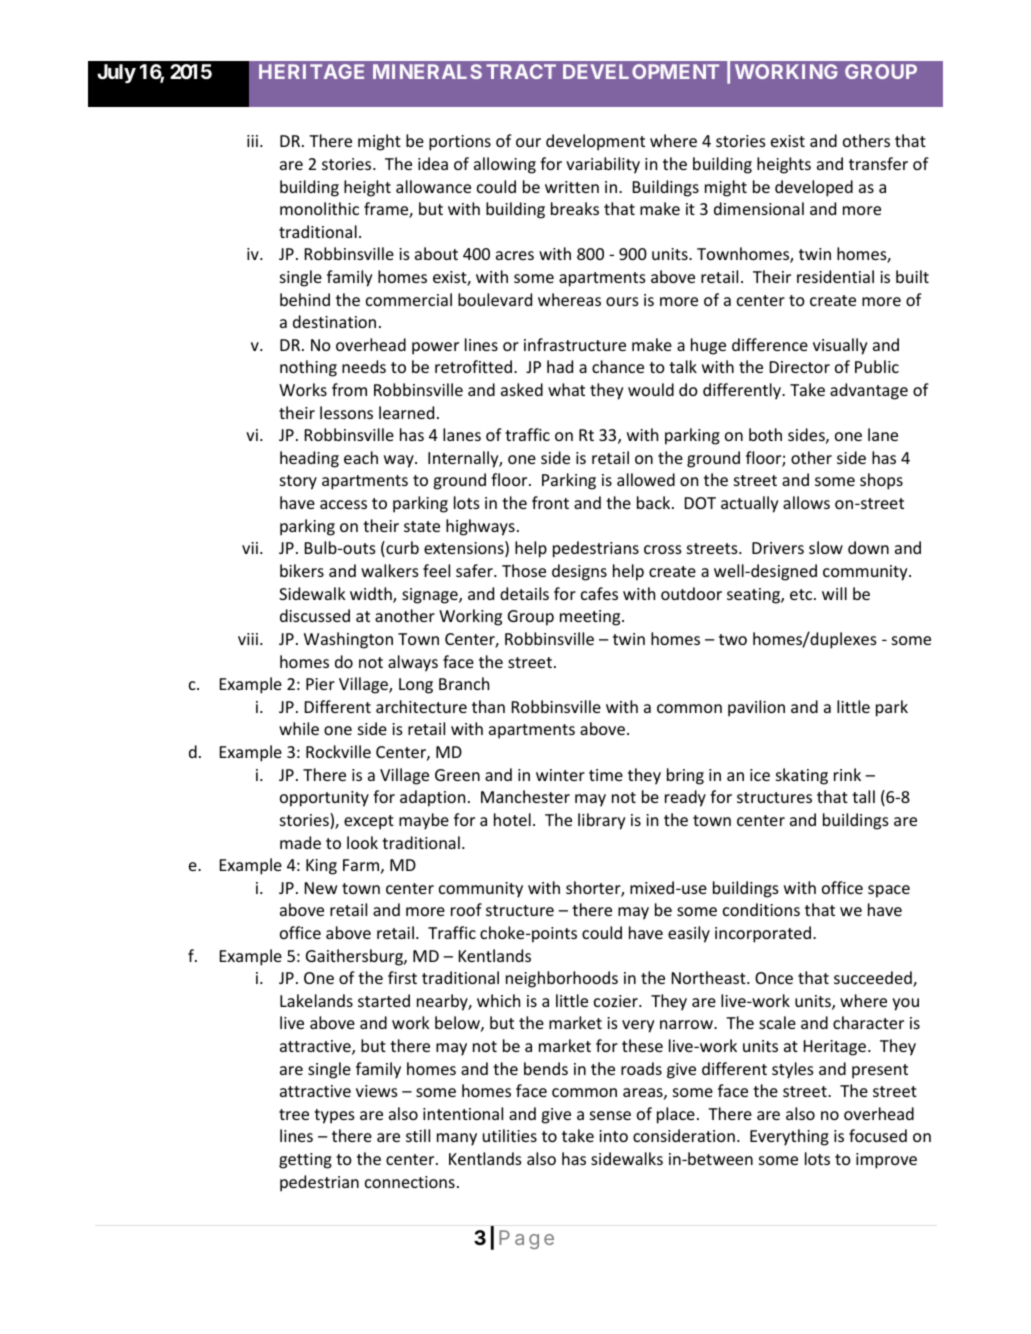 Image resolution: width=1031 pixels, height=1334 pixels. I want to click on getting, so click(305, 1161).
